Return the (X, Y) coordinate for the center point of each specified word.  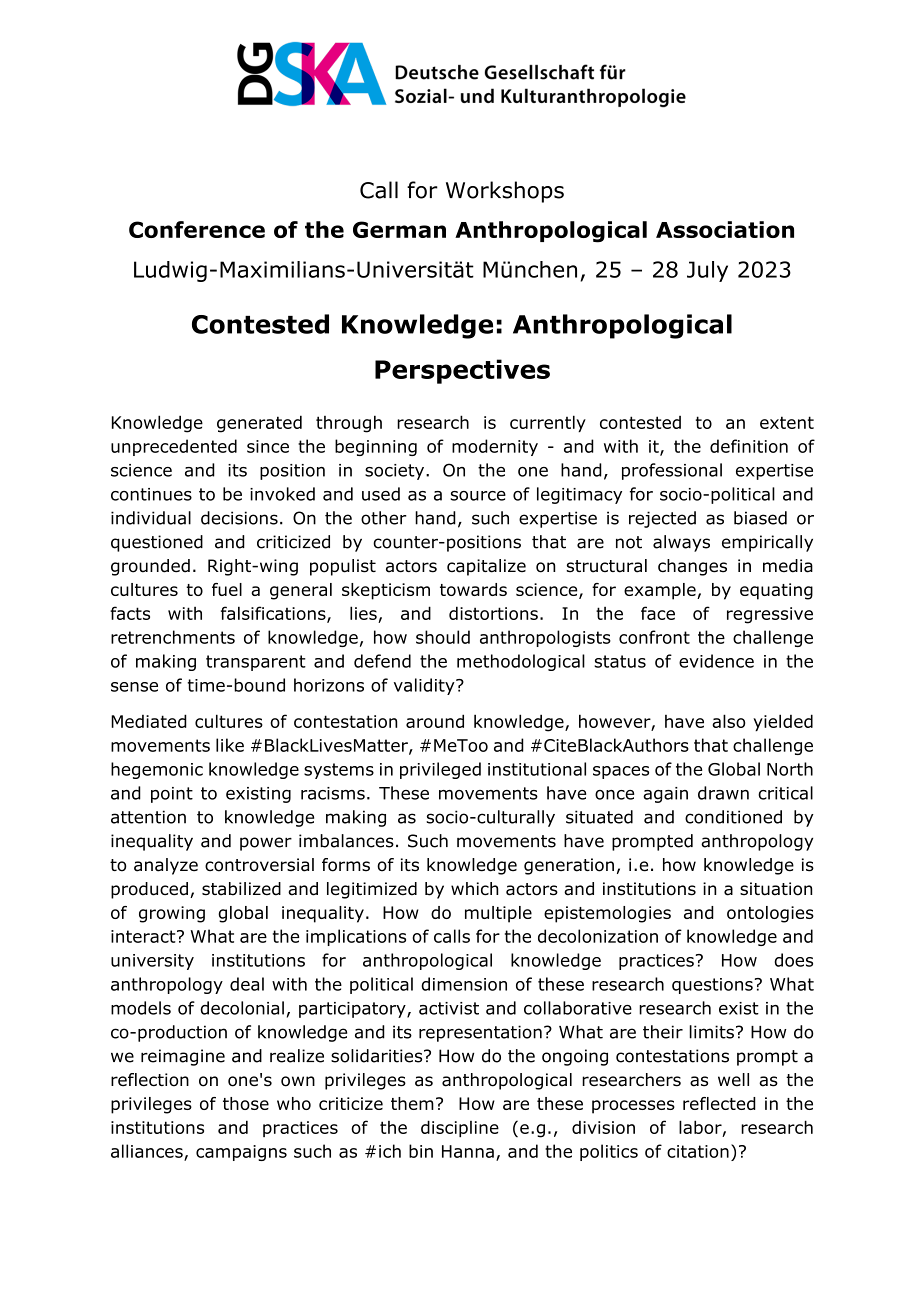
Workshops (505, 192)
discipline (460, 1128)
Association (725, 229)
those (246, 1103)
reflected (719, 1103)
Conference (197, 229)
